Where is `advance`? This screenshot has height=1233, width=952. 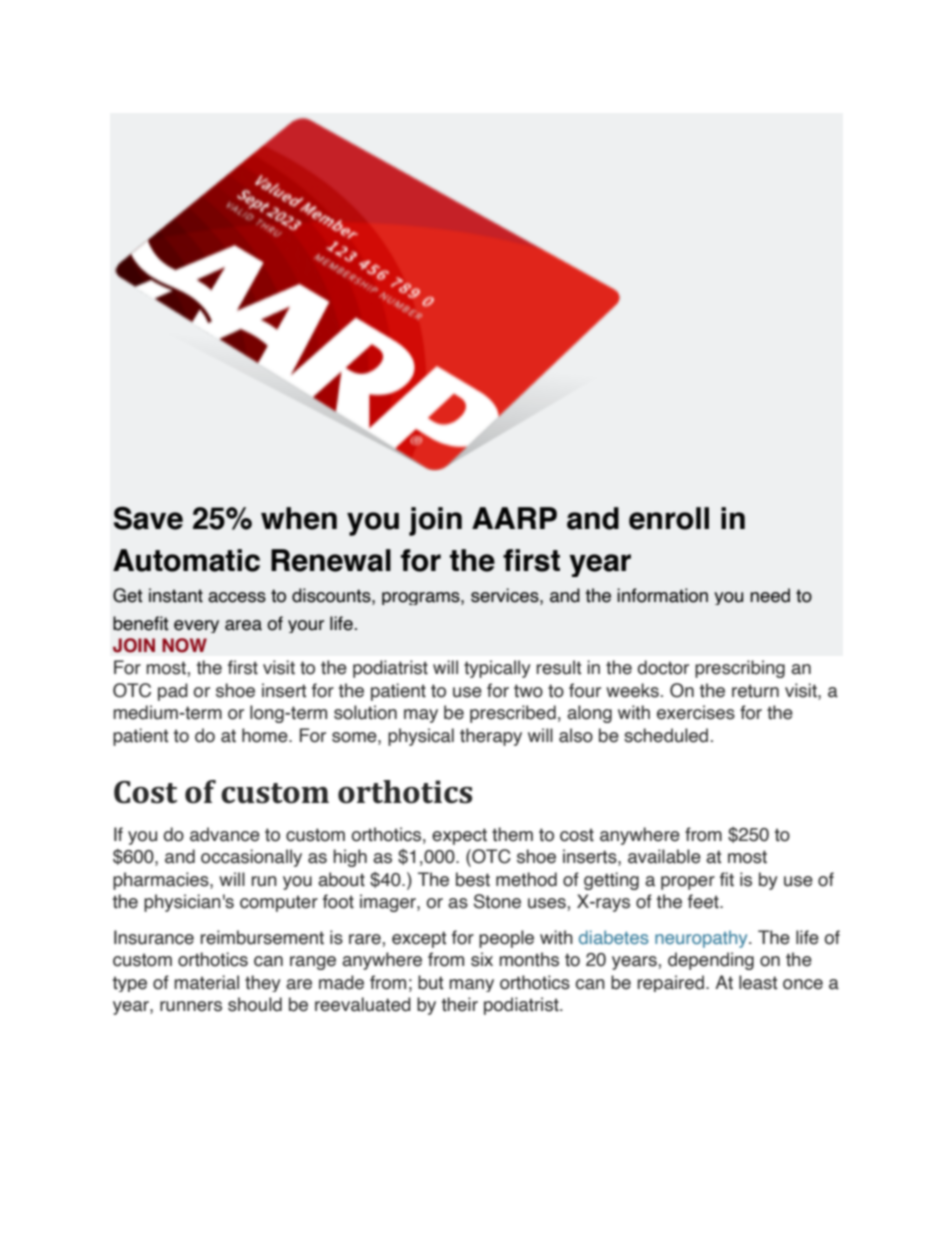 advance is located at coordinates (225, 834).
